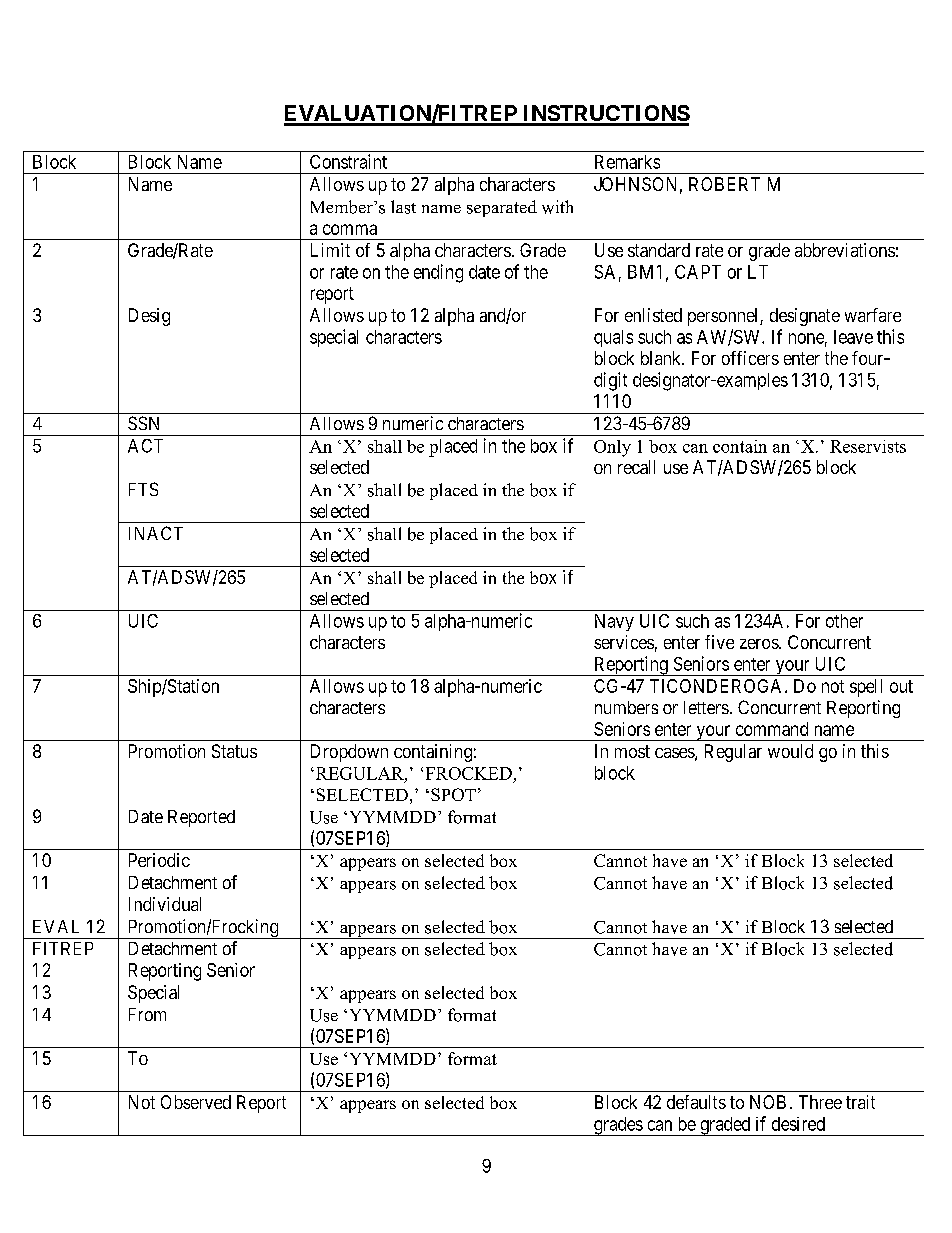 The height and width of the screenshot is (1233, 952). What do you see at coordinates (196, 1102) in the screenshot?
I see `Observed` at bounding box center [196, 1102].
